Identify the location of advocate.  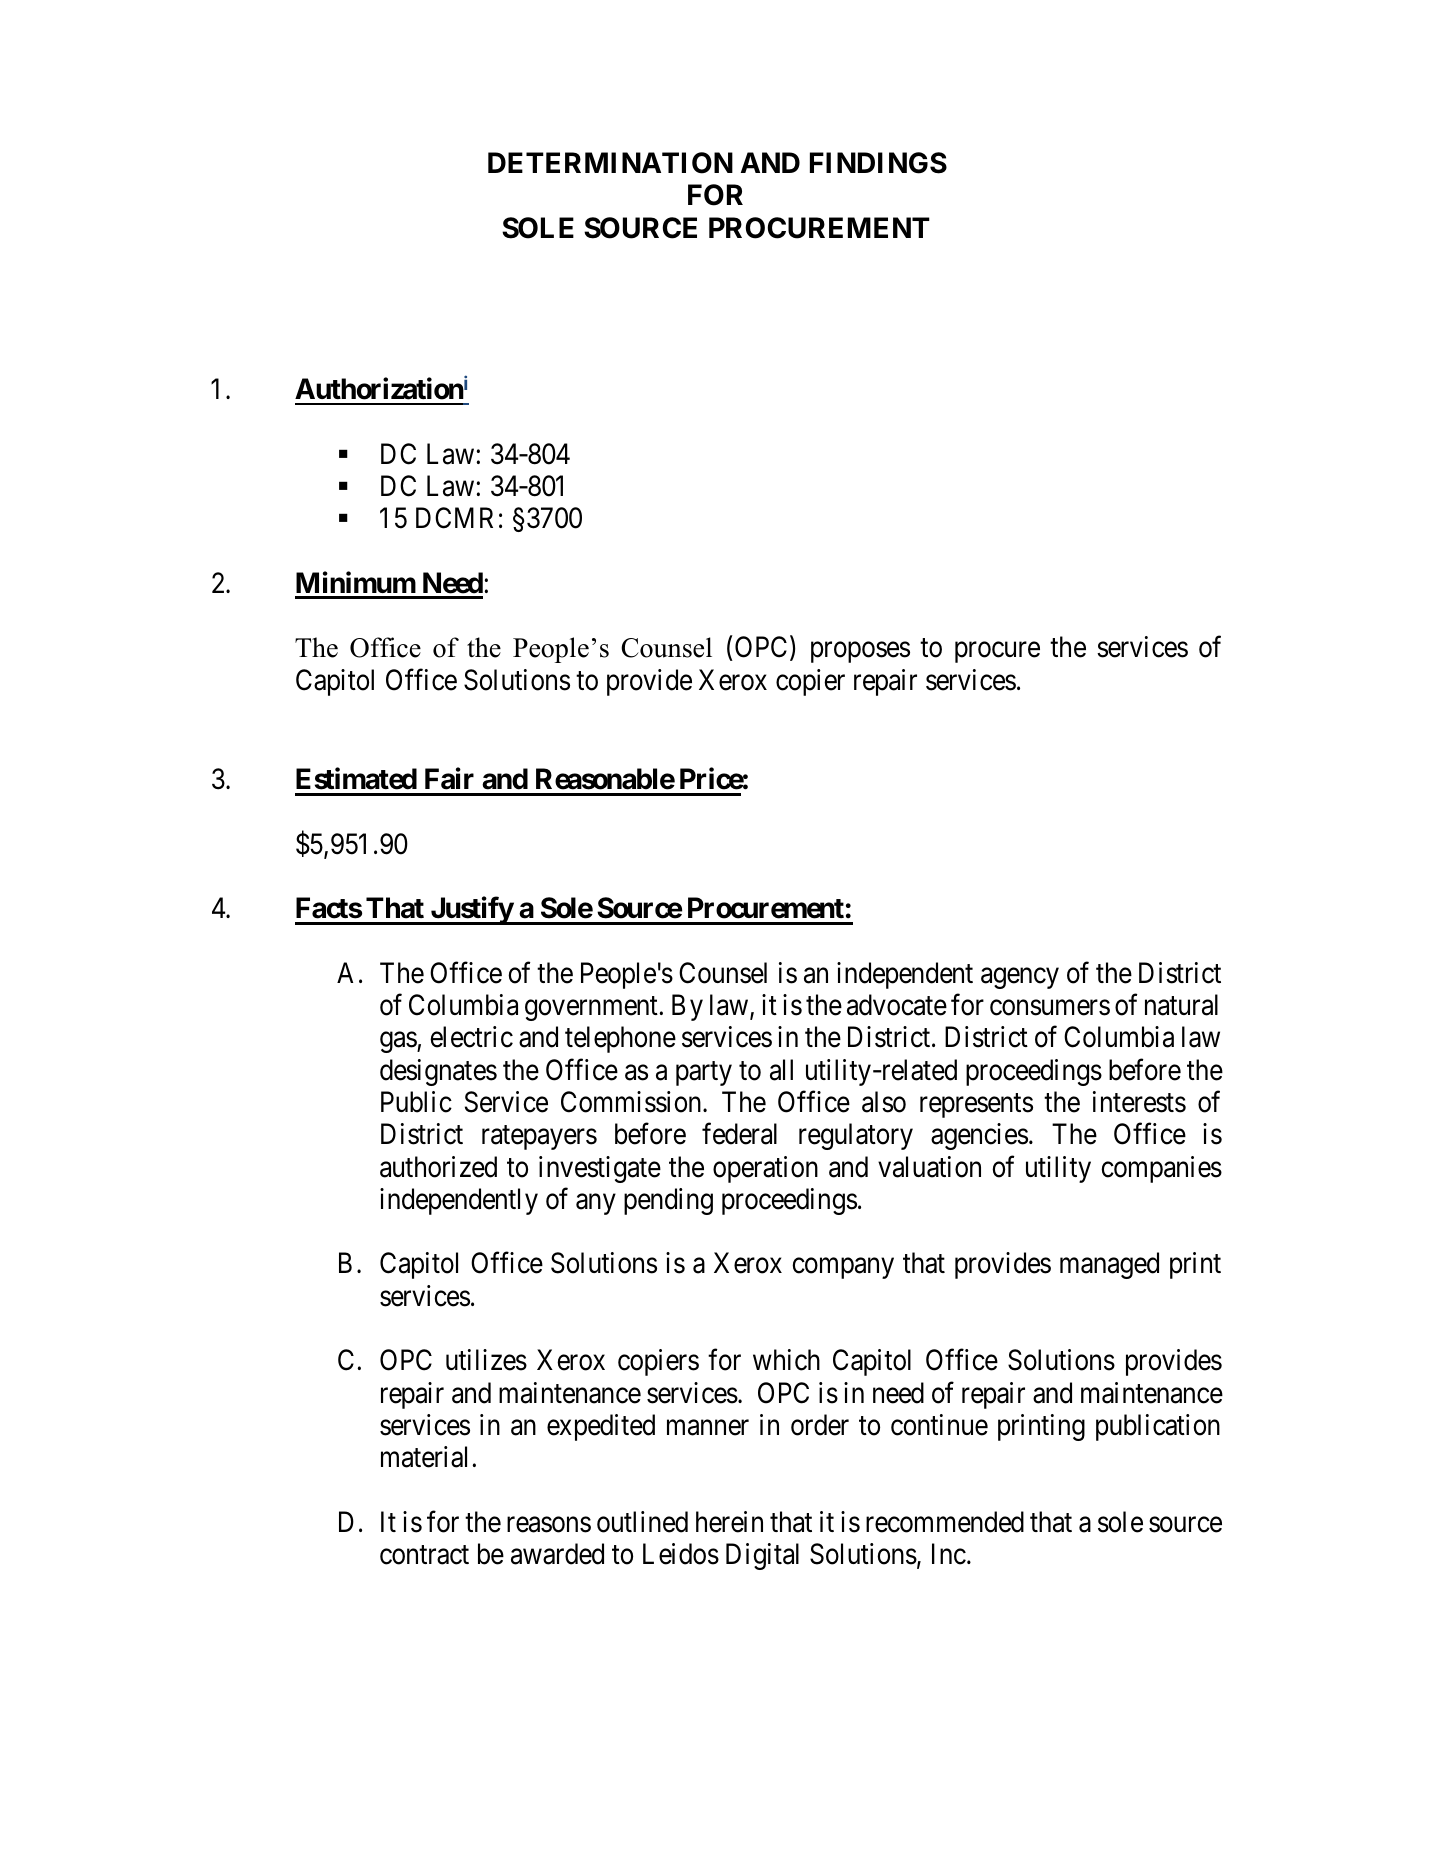
(897, 1005).
